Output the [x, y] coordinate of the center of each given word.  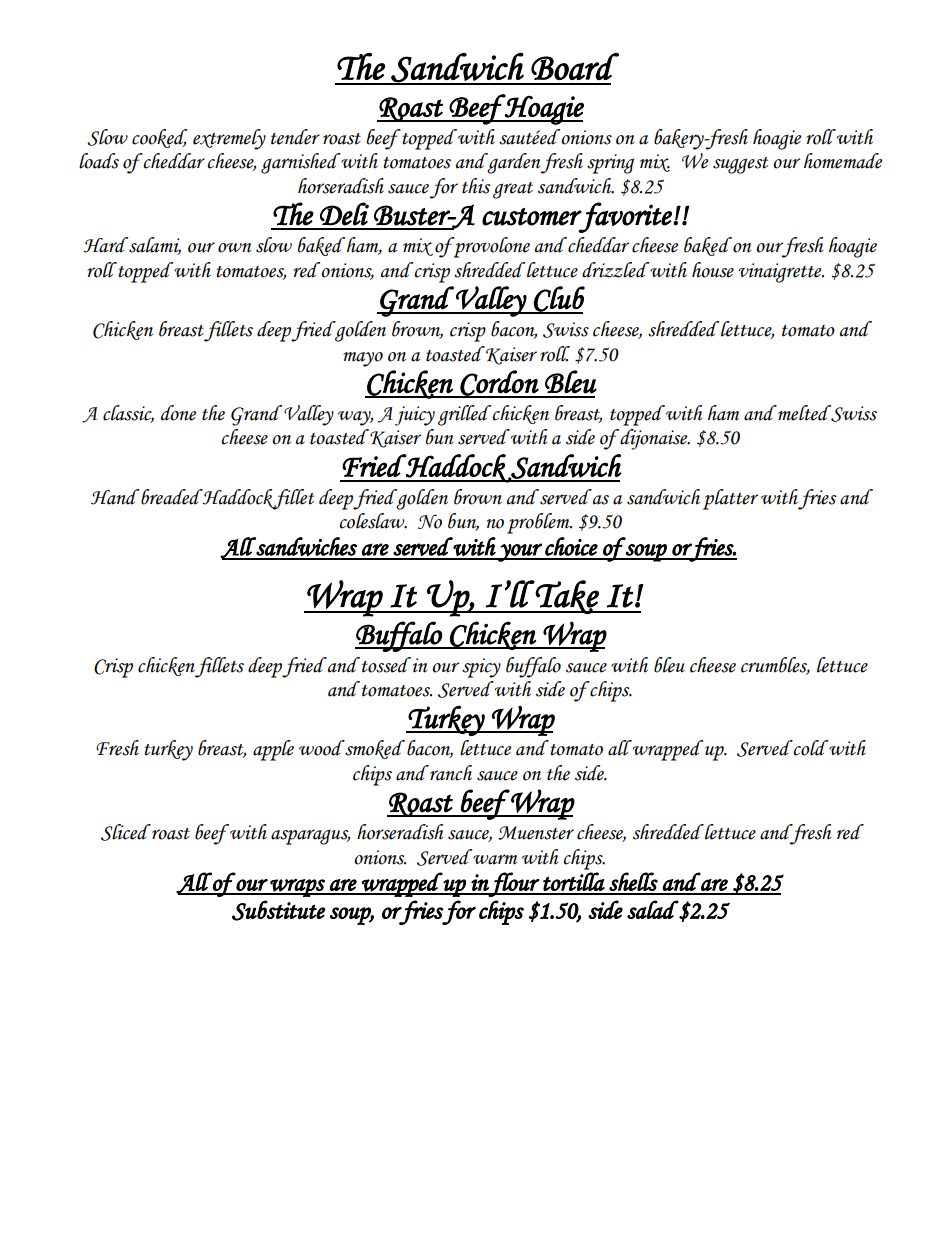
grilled [465, 415]
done [178, 413]
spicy [481, 668]
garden [513, 163]
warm [495, 859]
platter [730, 499]
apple [273, 750]
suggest [740, 165]
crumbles [775, 665]
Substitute [278, 910]
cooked [159, 138]
